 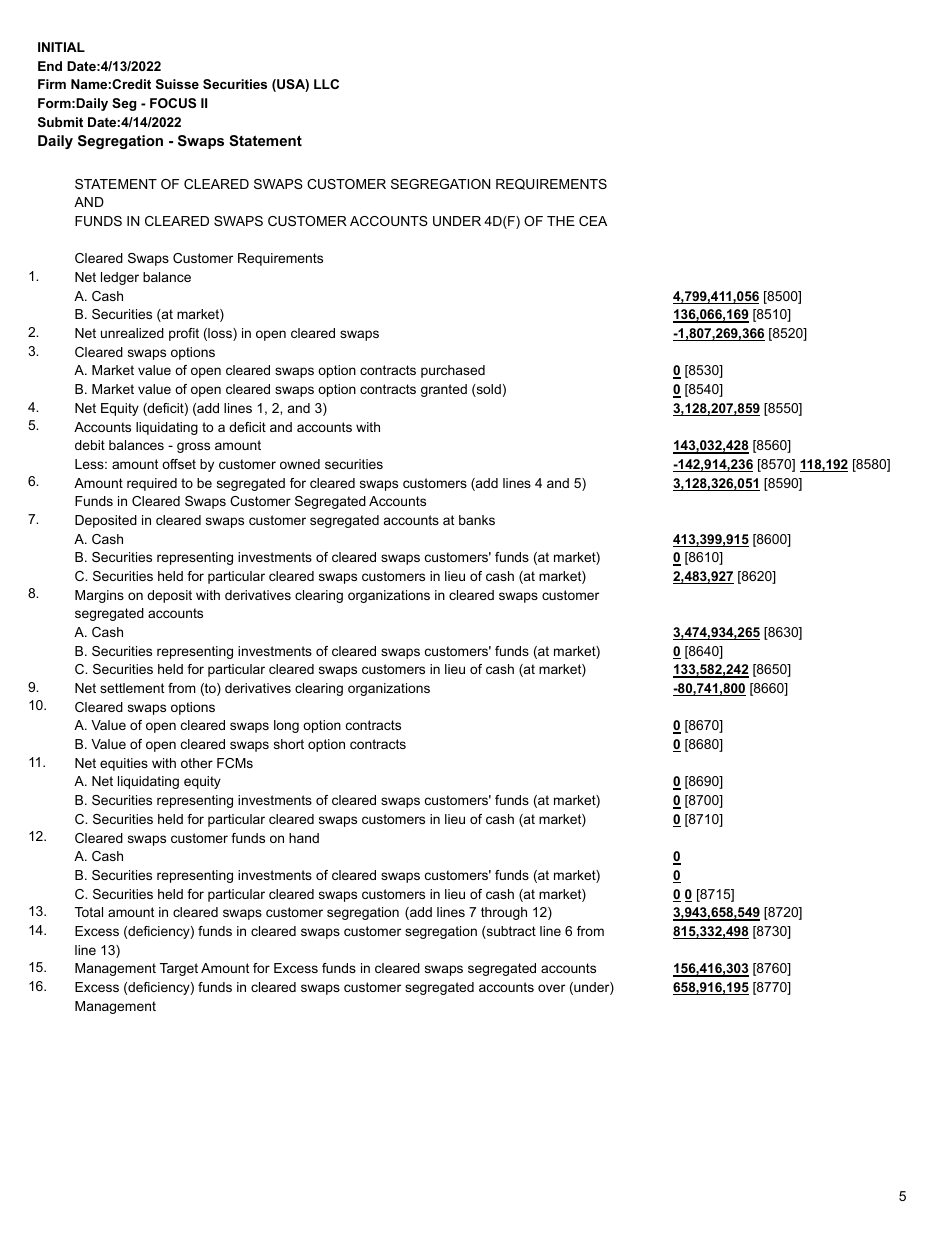 I want to click on CEA, so click(x=593, y=221).
